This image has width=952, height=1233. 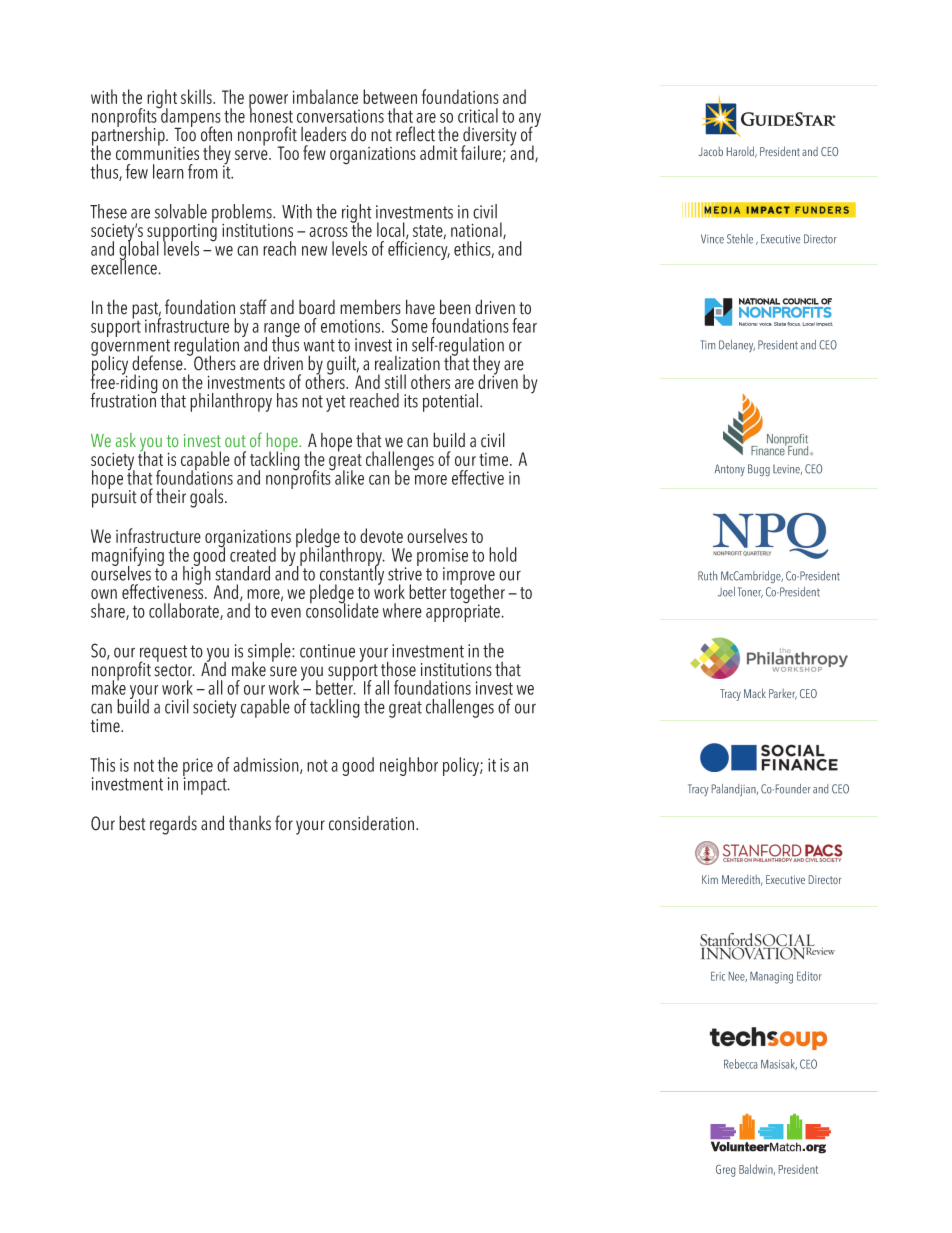 What do you see at coordinates (173, 825) in the image?
I see `regards` at bounding box center [173, 825].
